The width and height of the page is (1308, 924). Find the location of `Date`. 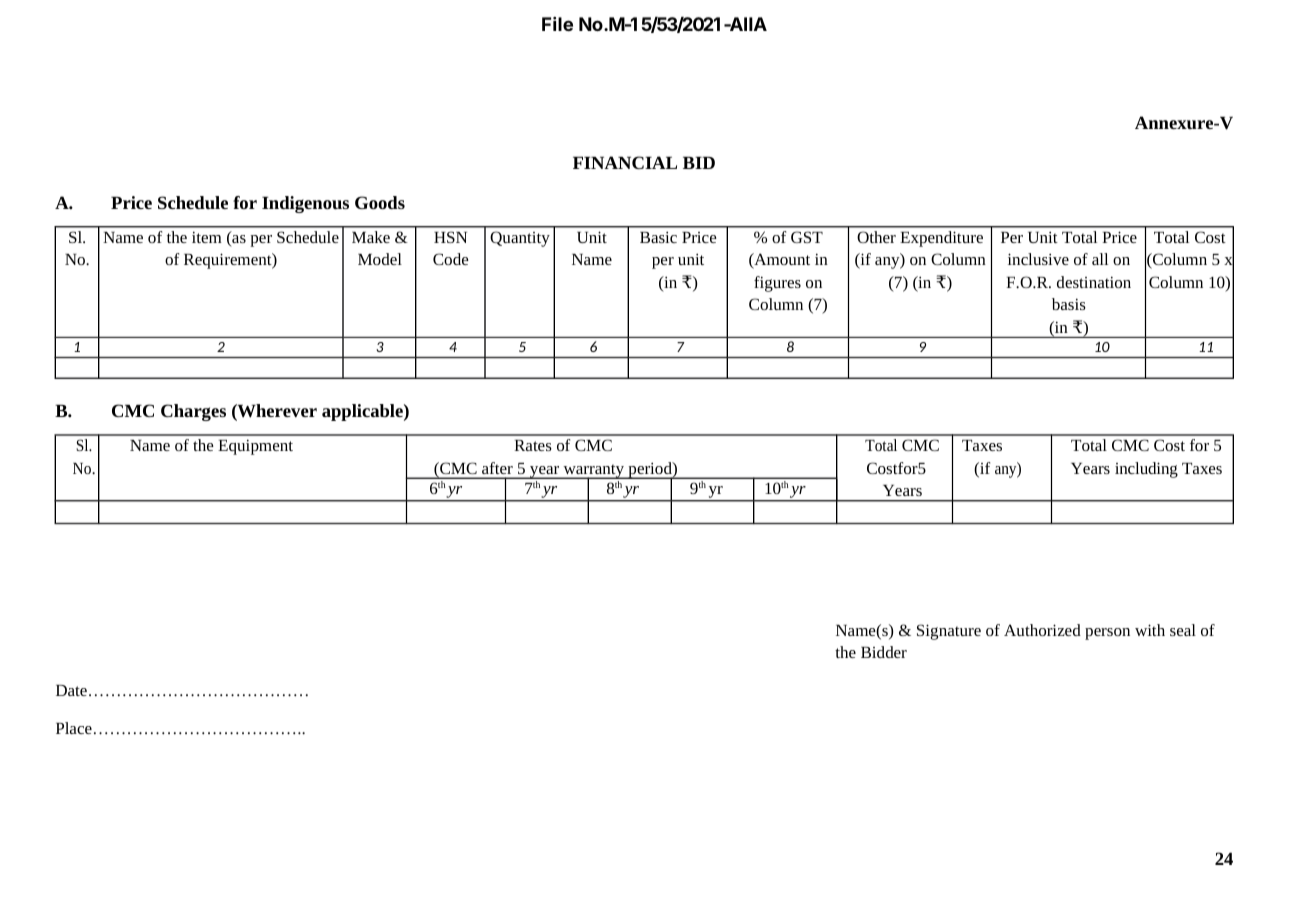

Date is located at coordinates (71, 690).
